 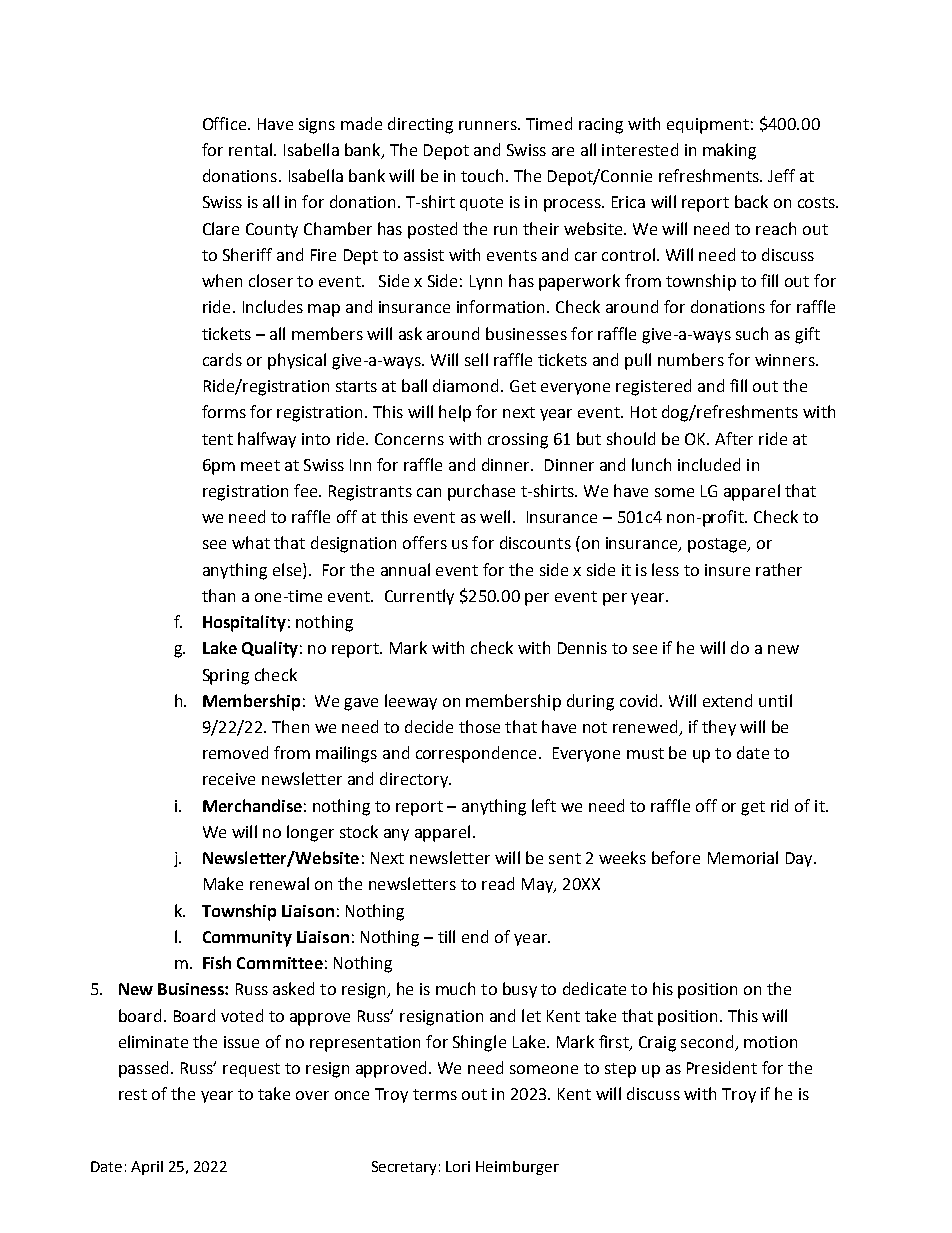 I want to click on rental, so click(x=250, y=149).
